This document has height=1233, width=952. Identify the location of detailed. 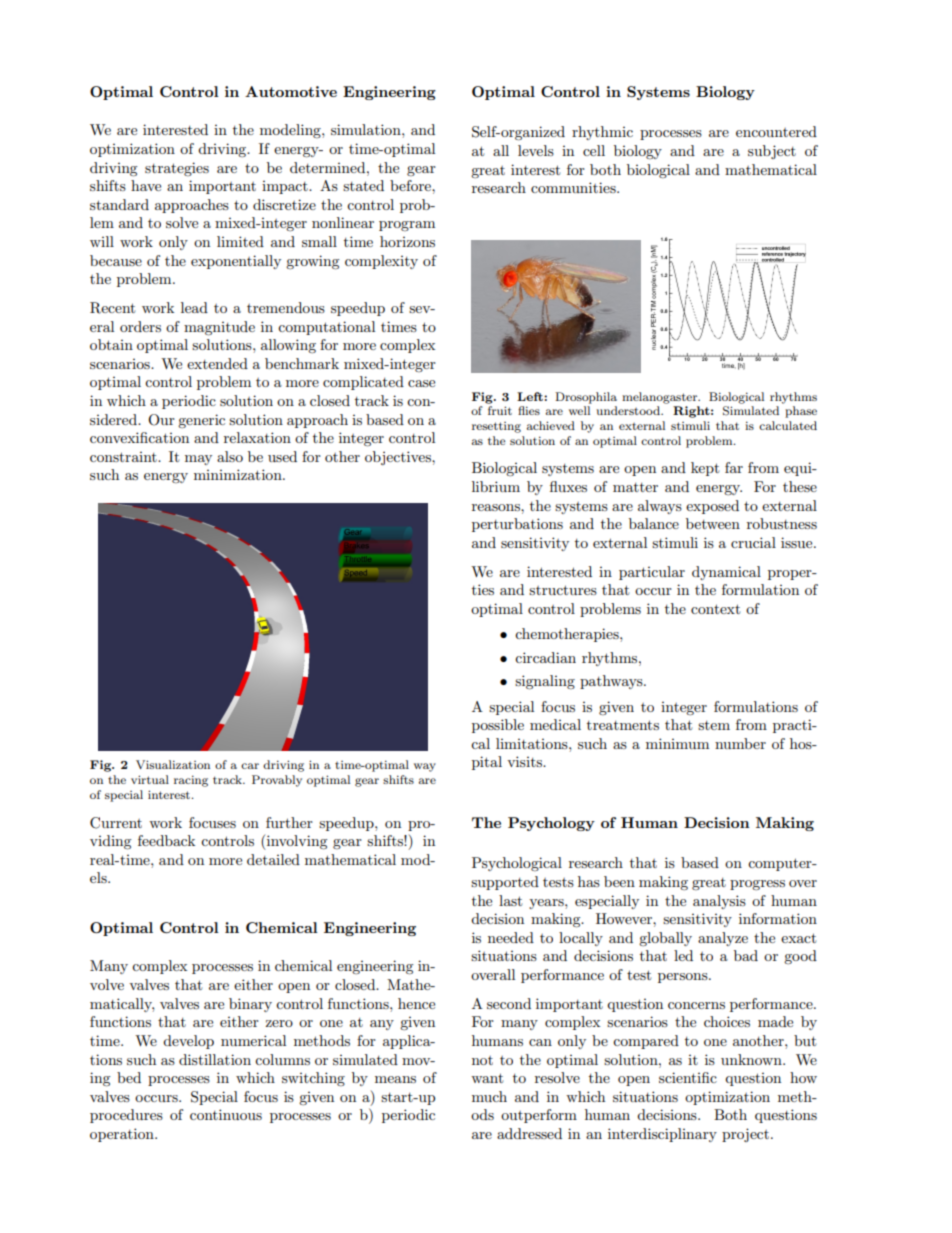
(273, 859).
